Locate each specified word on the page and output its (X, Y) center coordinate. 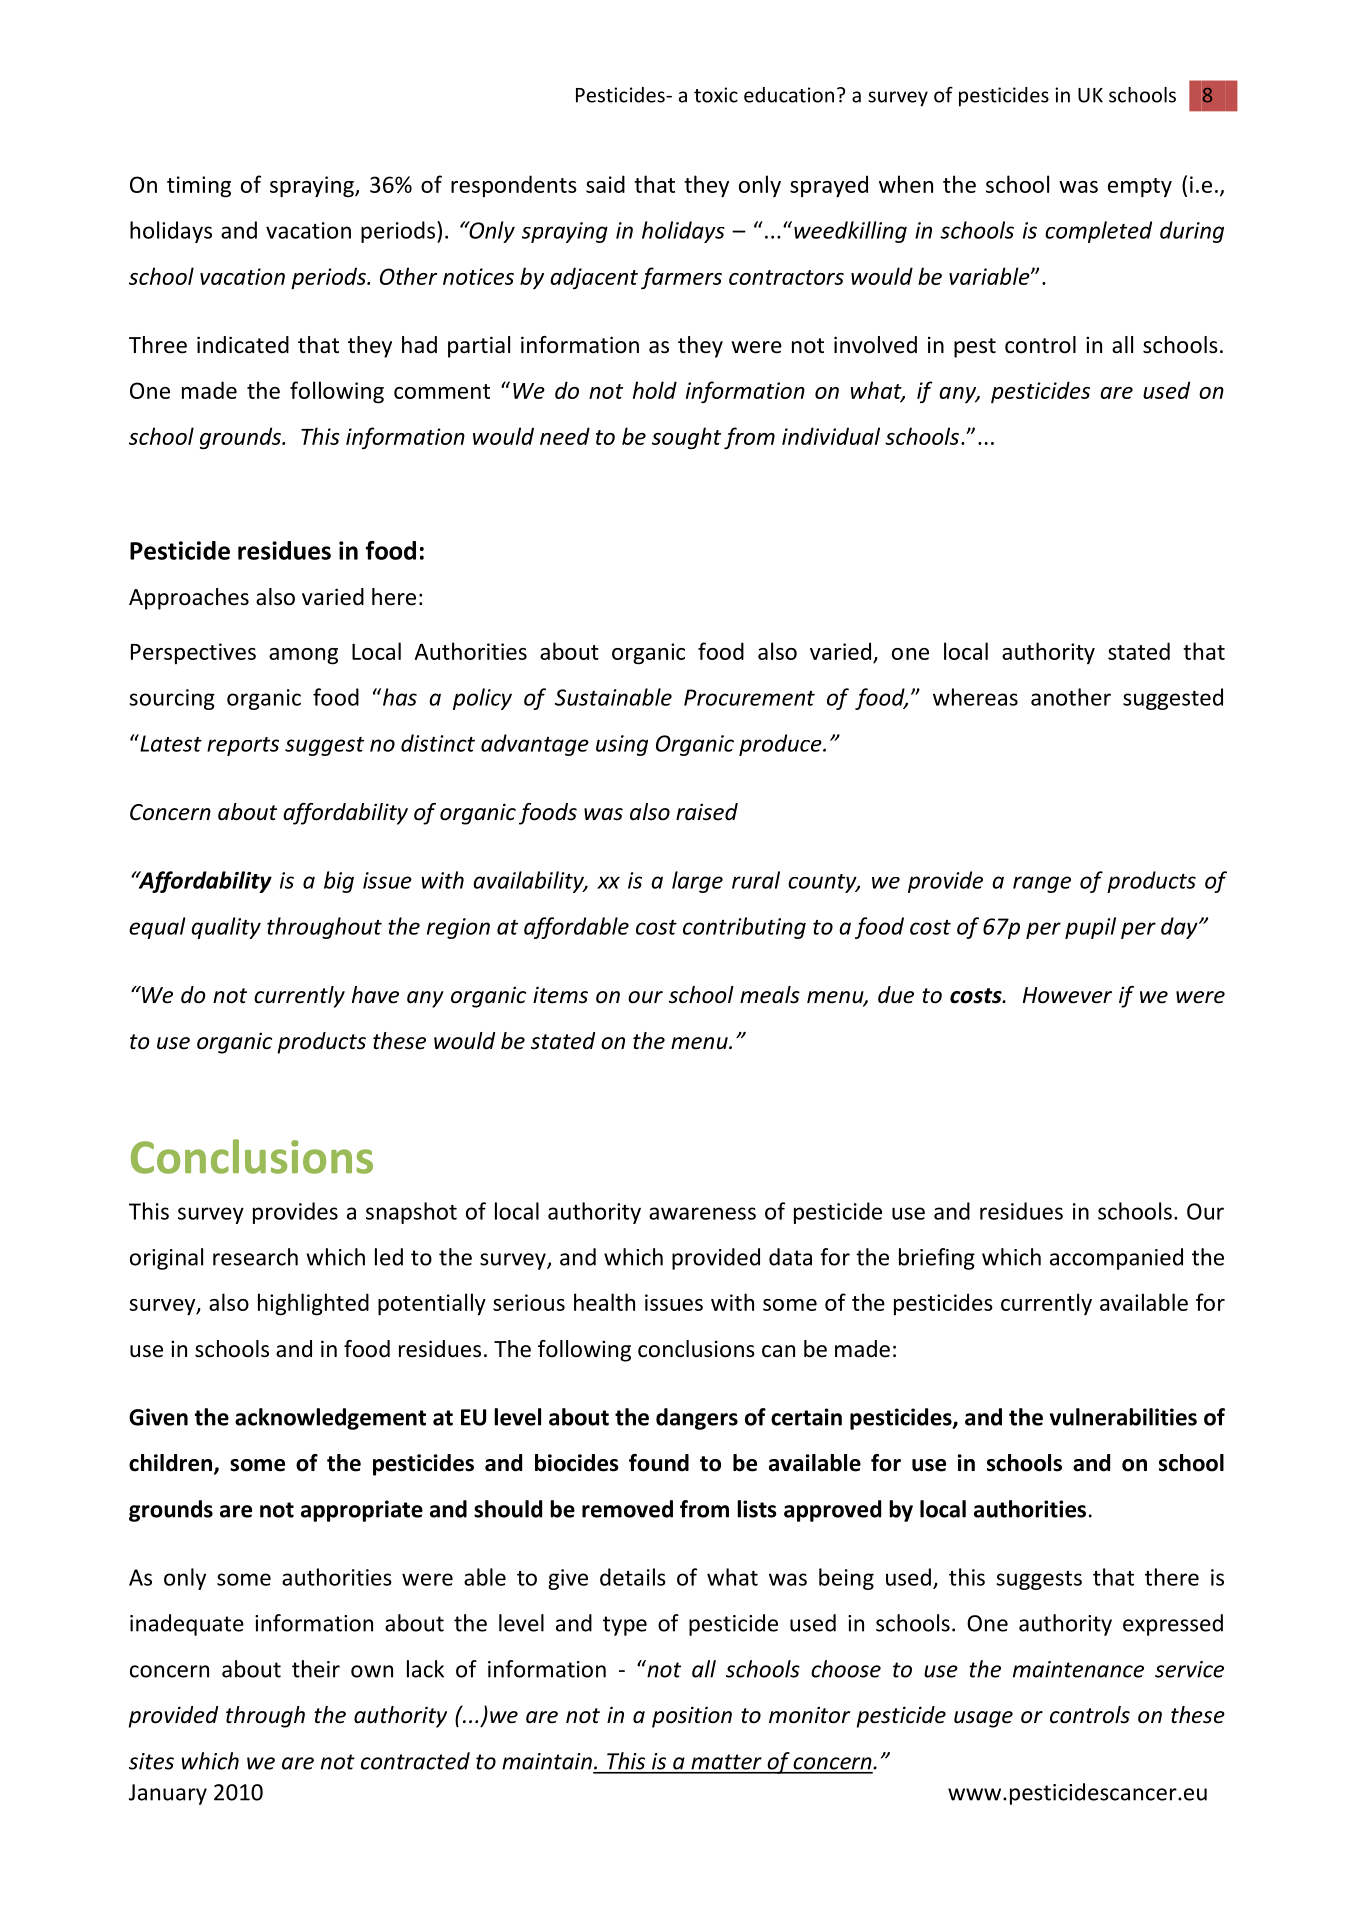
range (1042, 884)
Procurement (749, 697)
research (255, 1257)
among (303, 656)
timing (199, 187)
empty (1140, 188)
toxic (716, 95)
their (316, 1669)
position (692, 1717)
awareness (702, 1213)
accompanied (1116, 1259)
